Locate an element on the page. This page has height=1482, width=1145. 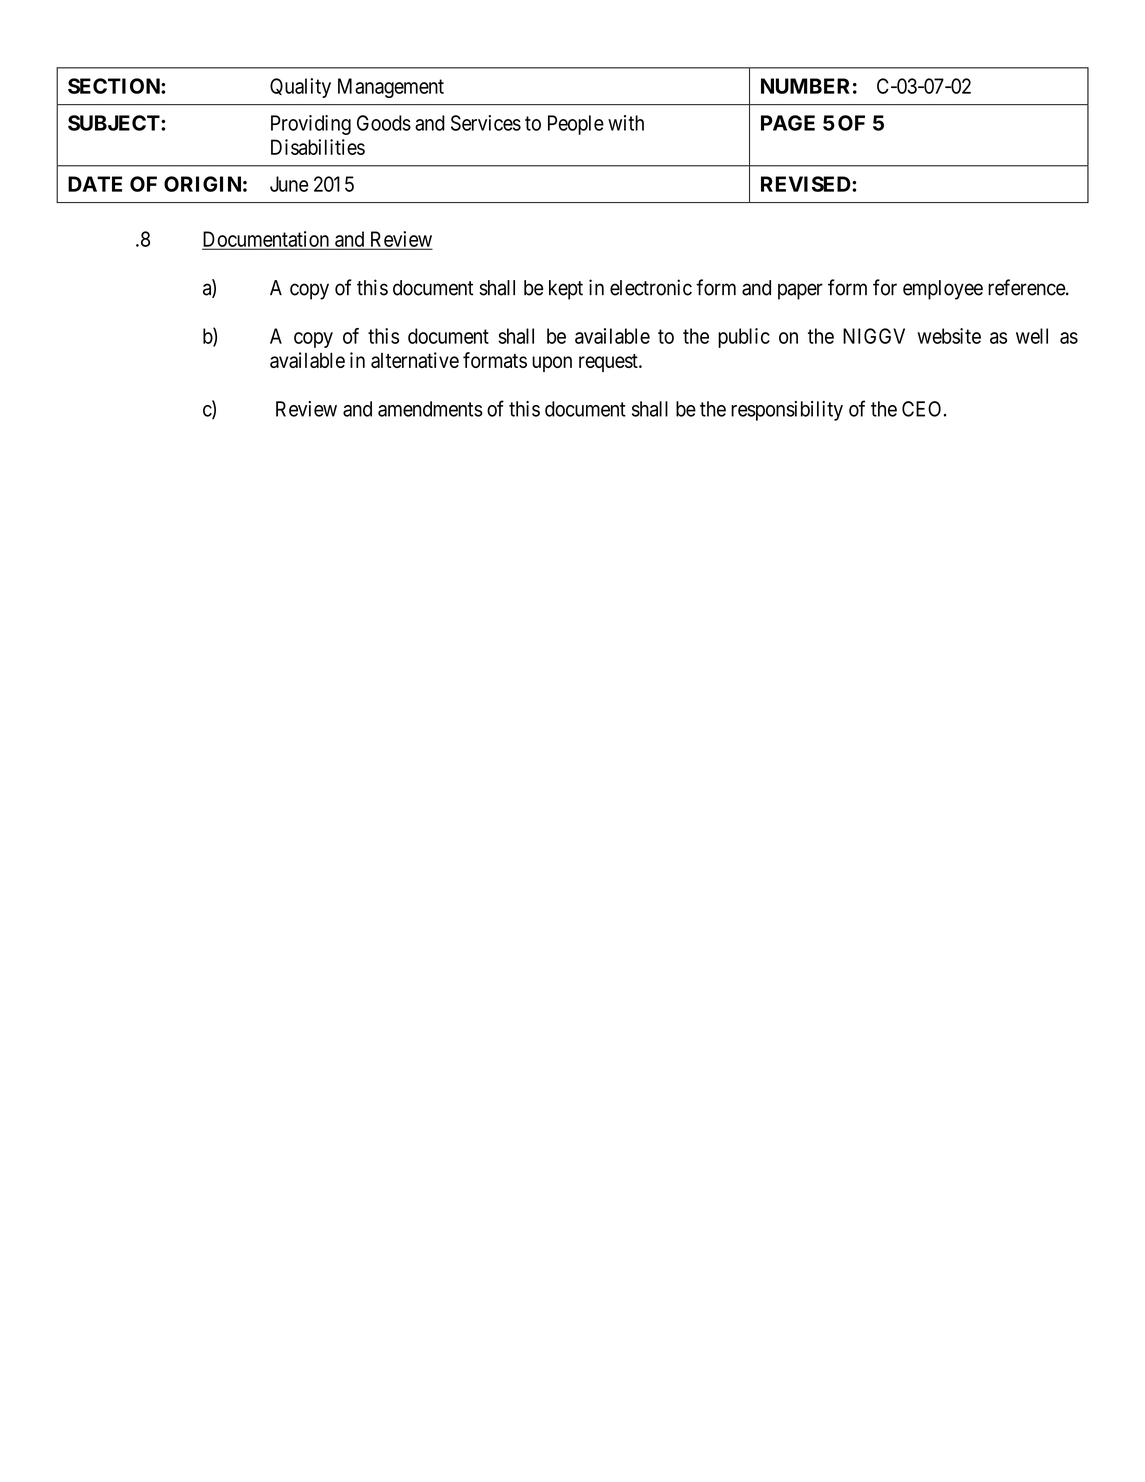
People is located at coordinates (576, 125).
